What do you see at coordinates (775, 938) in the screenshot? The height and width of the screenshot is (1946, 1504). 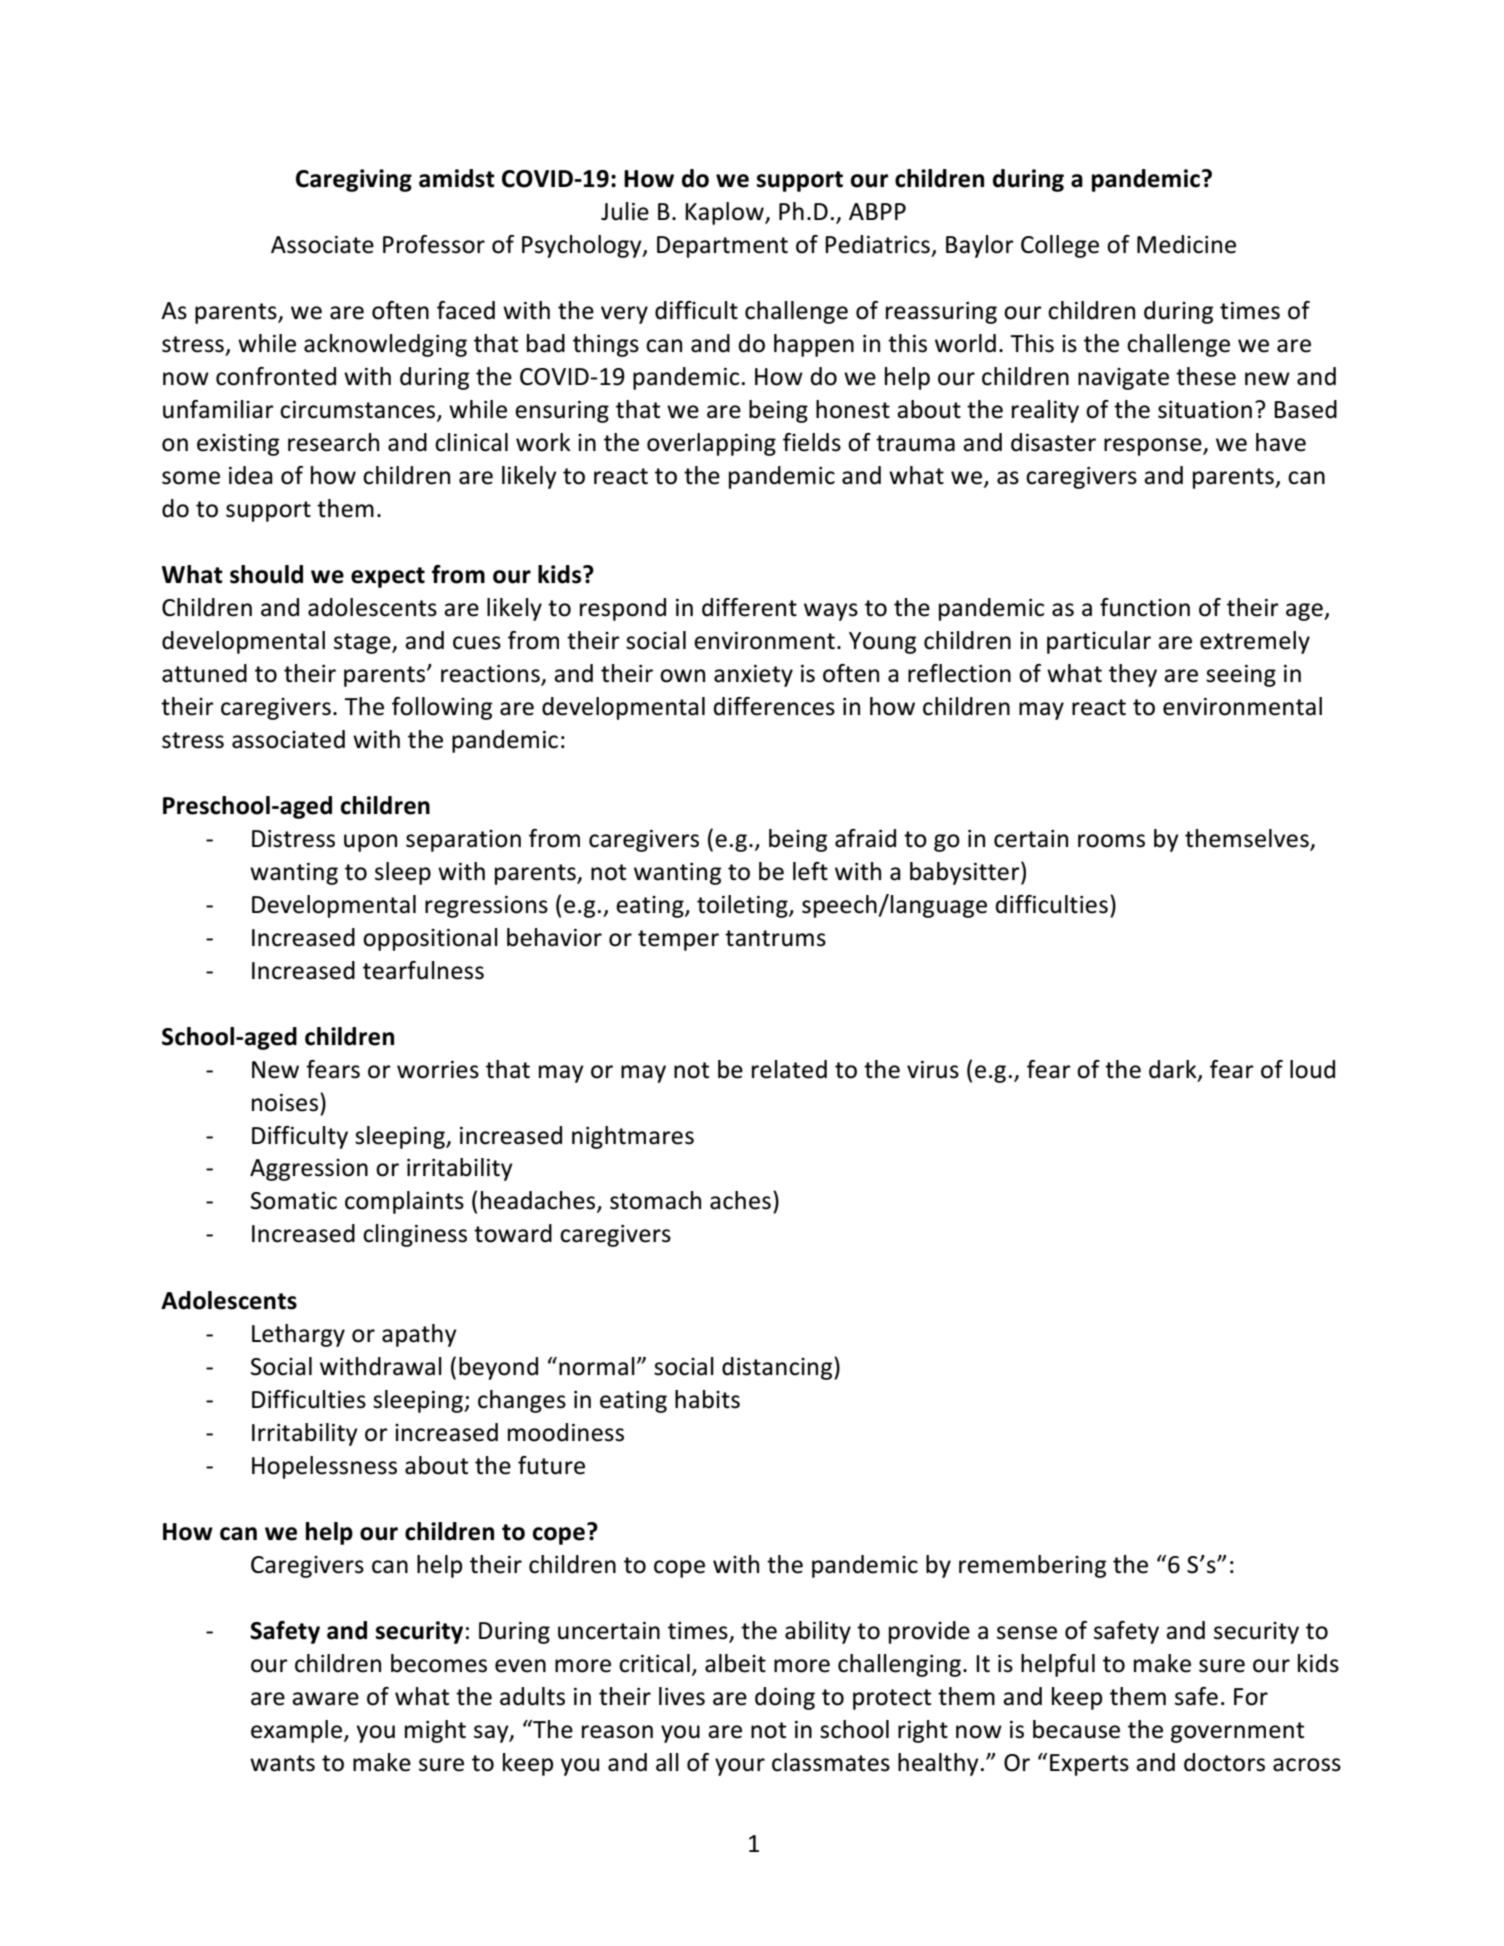 I see `tantrums` at bounding box center [775, 938].
